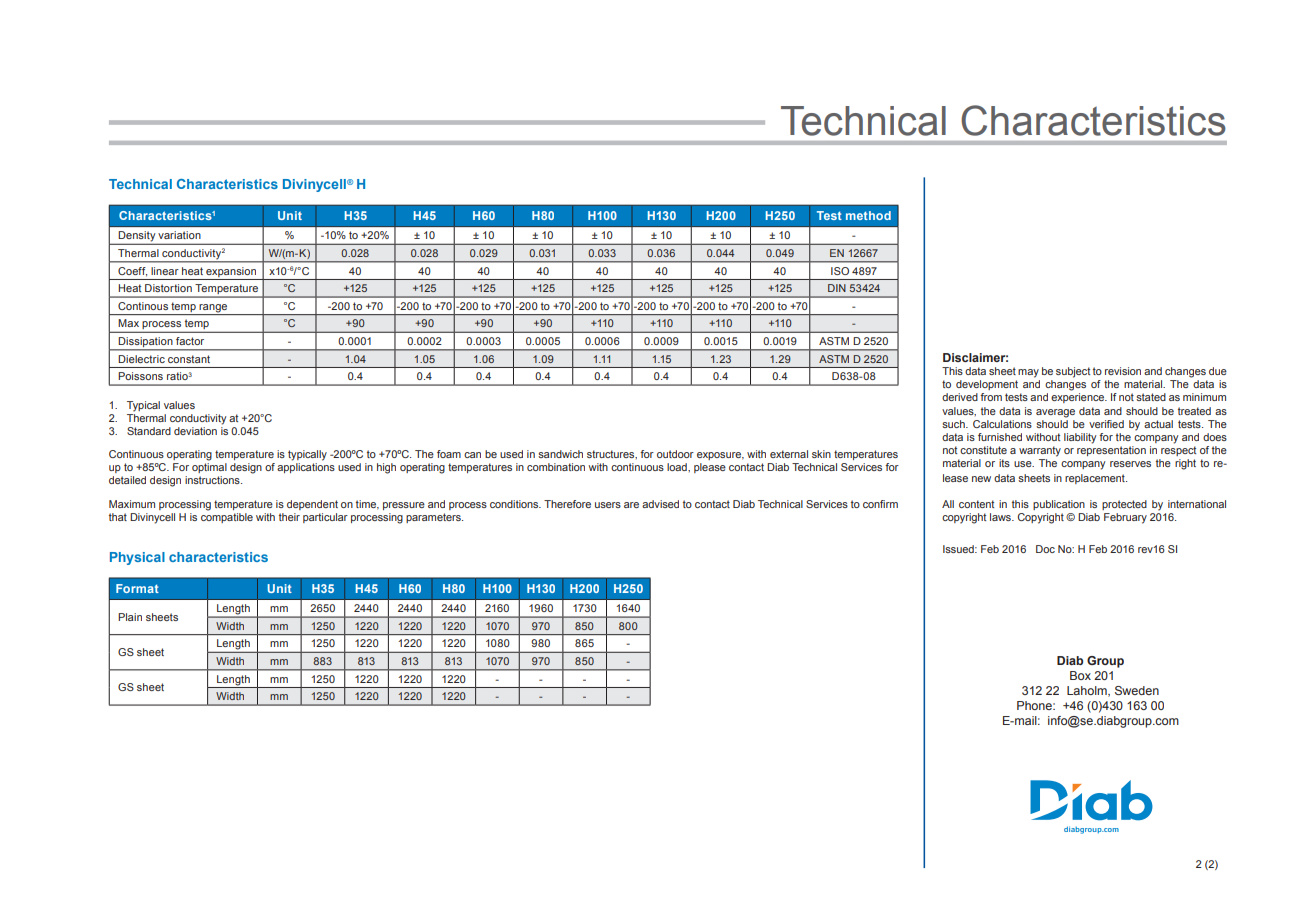 This page has width=1308, height=924. I want to click on representation, so click(1111, 449).
